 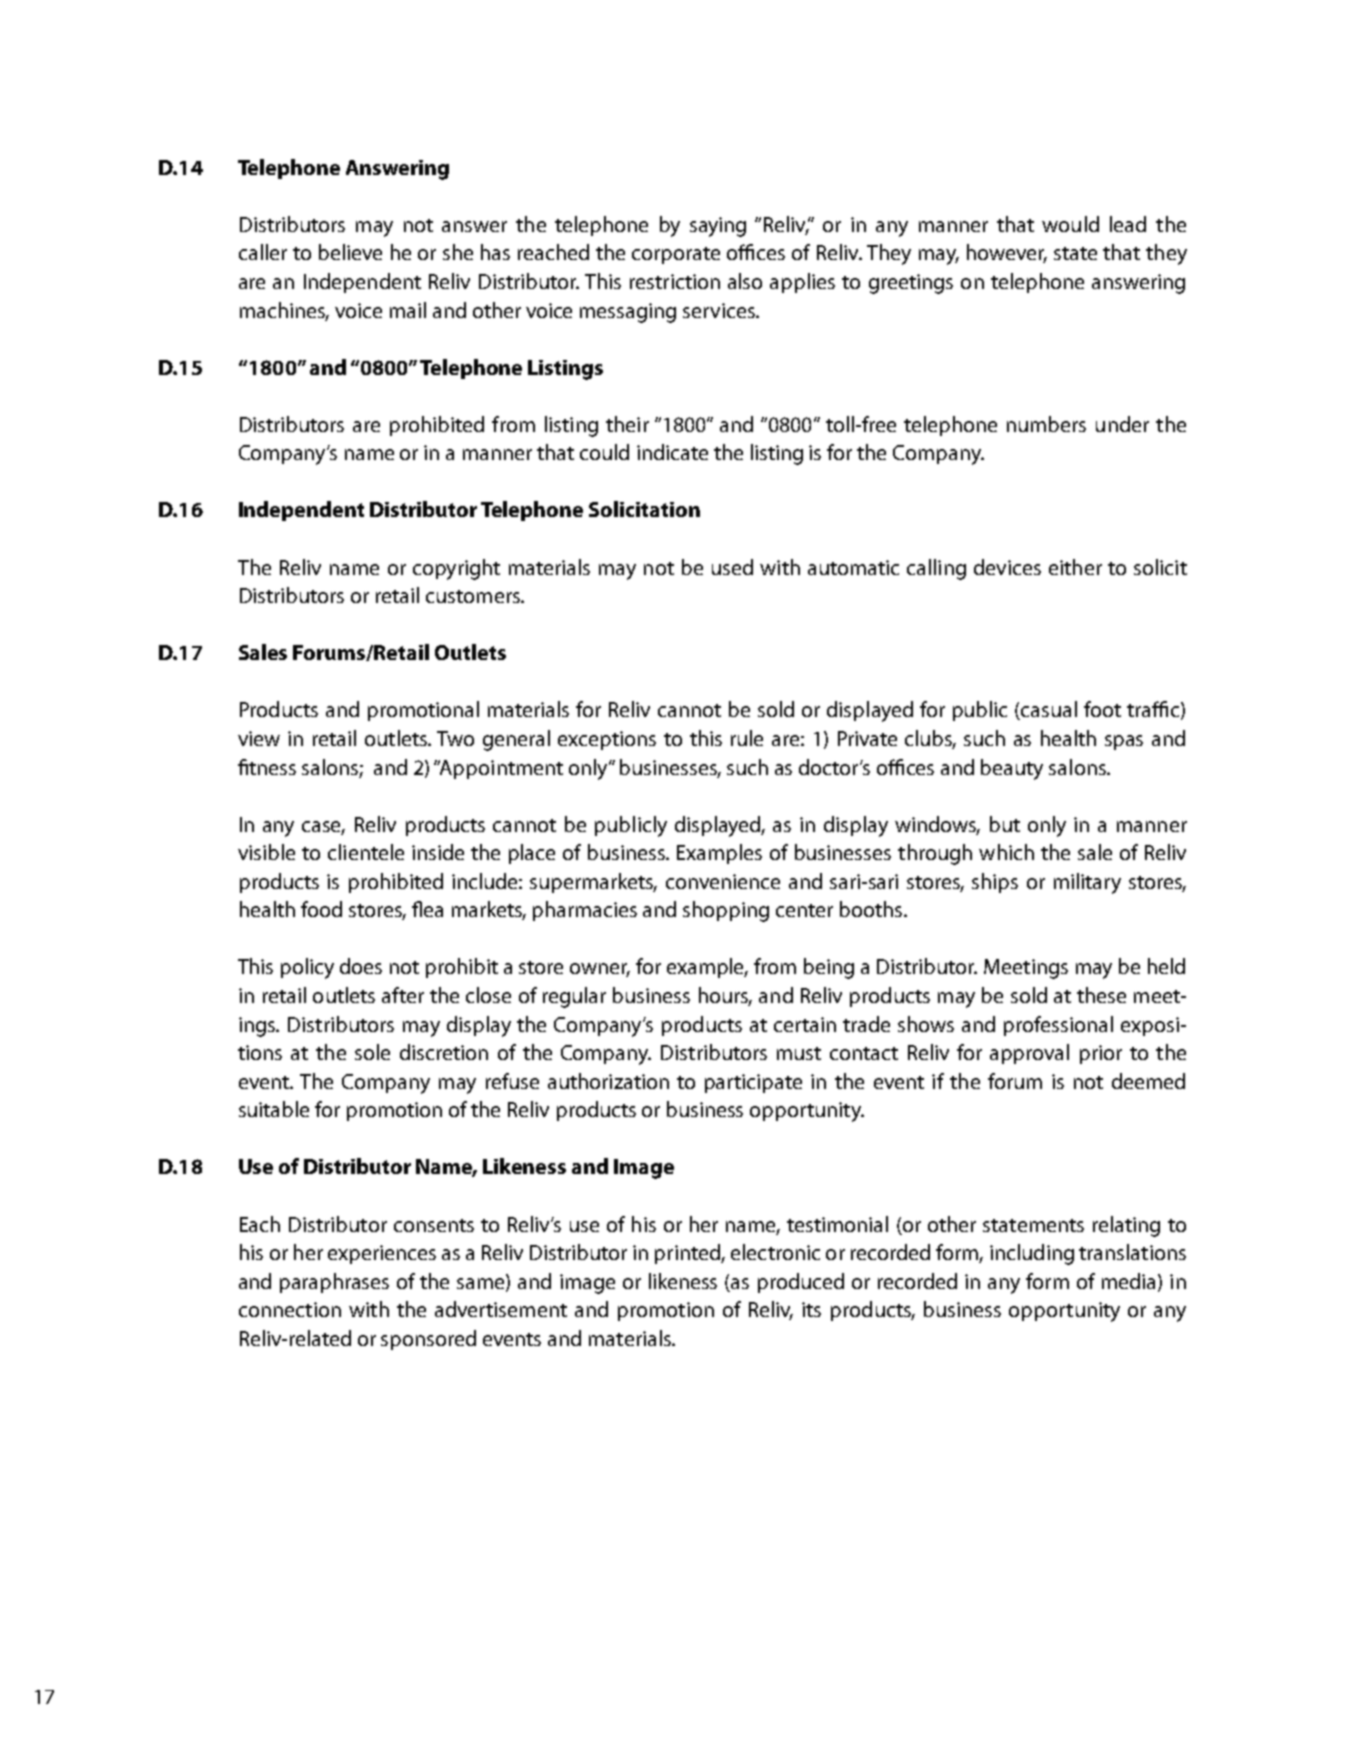 I want to click on media, so click(x=1130, y=1282).
